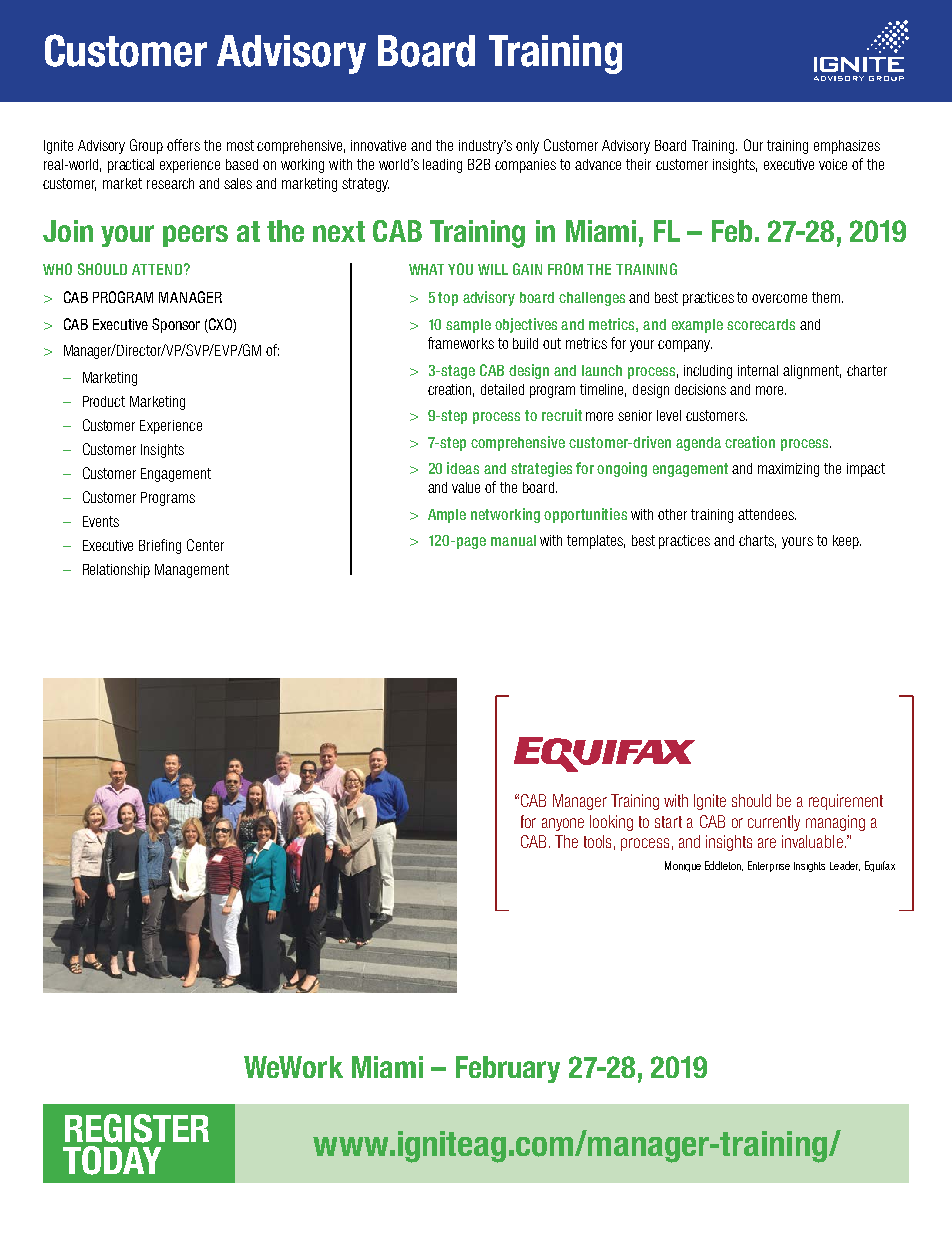  I want to click on voice, so click(833, 164).
